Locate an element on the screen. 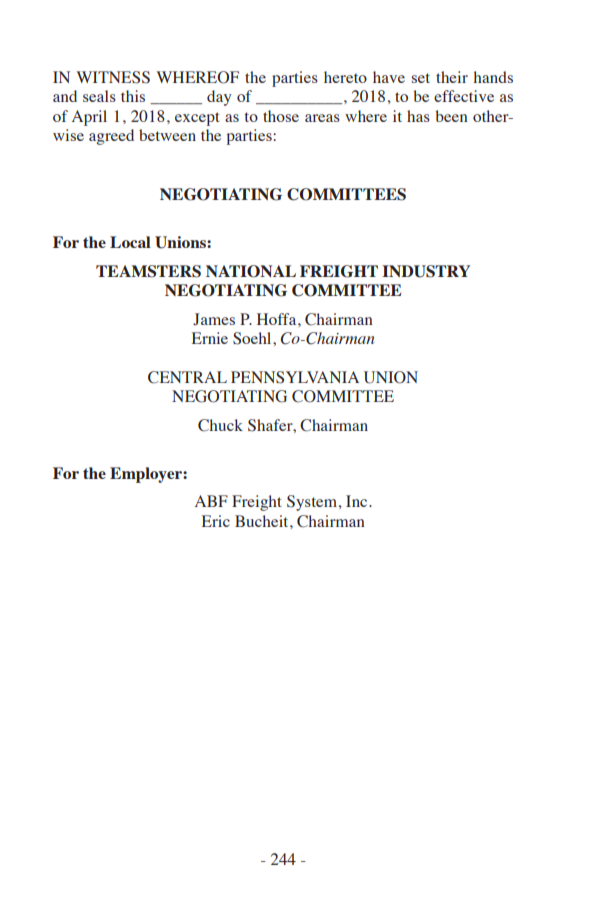  INDUSTRY is located at coordinates (426, 271).
